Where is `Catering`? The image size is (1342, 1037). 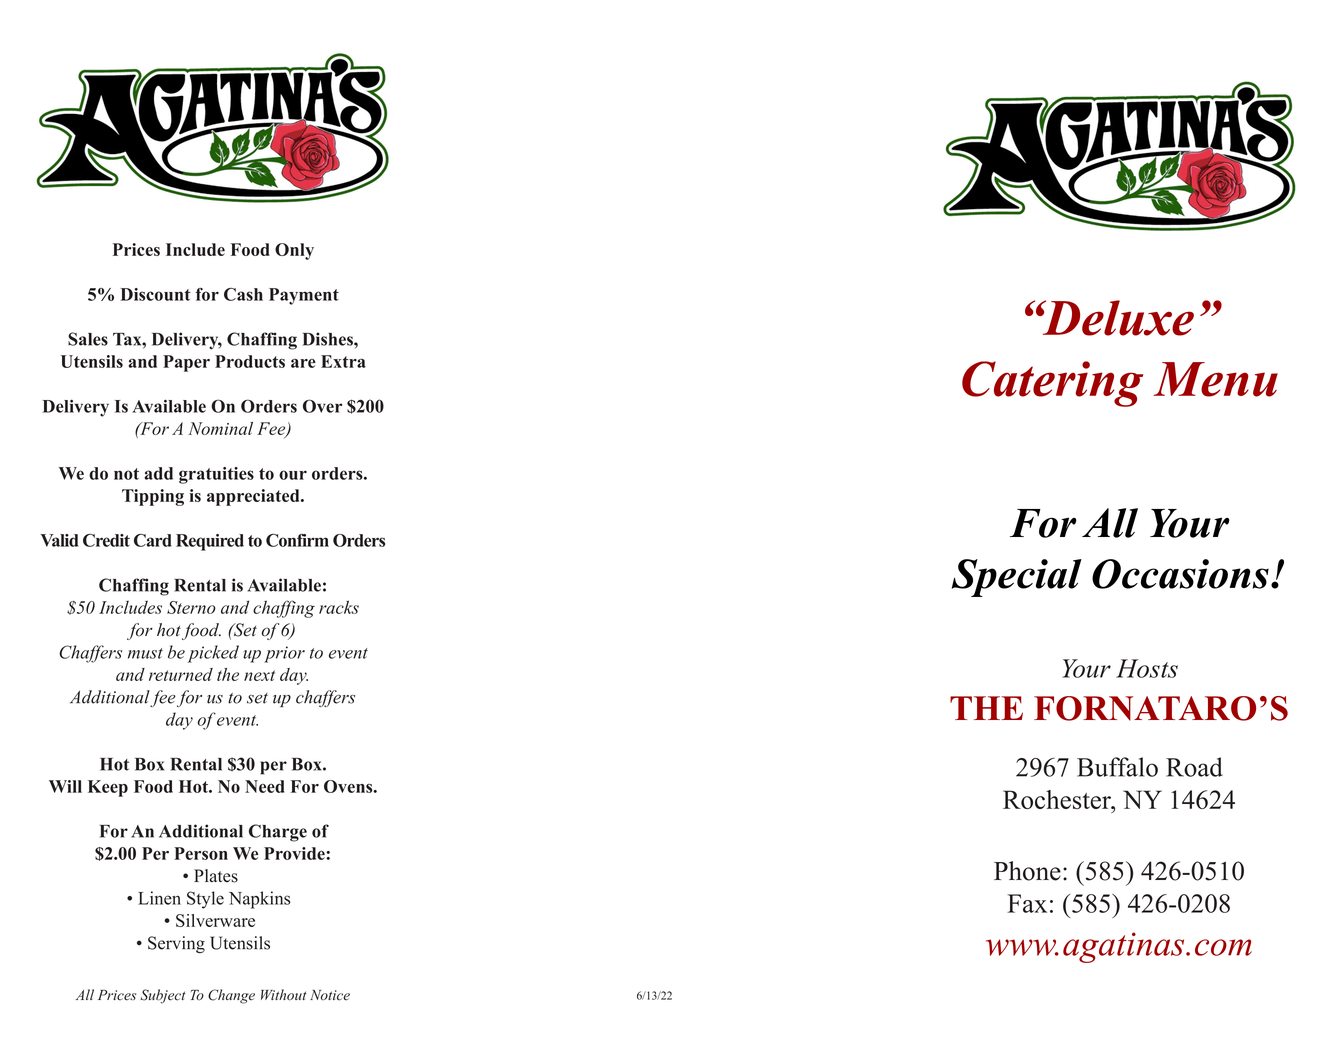
Catering is located at coordinates (1052, 384).
